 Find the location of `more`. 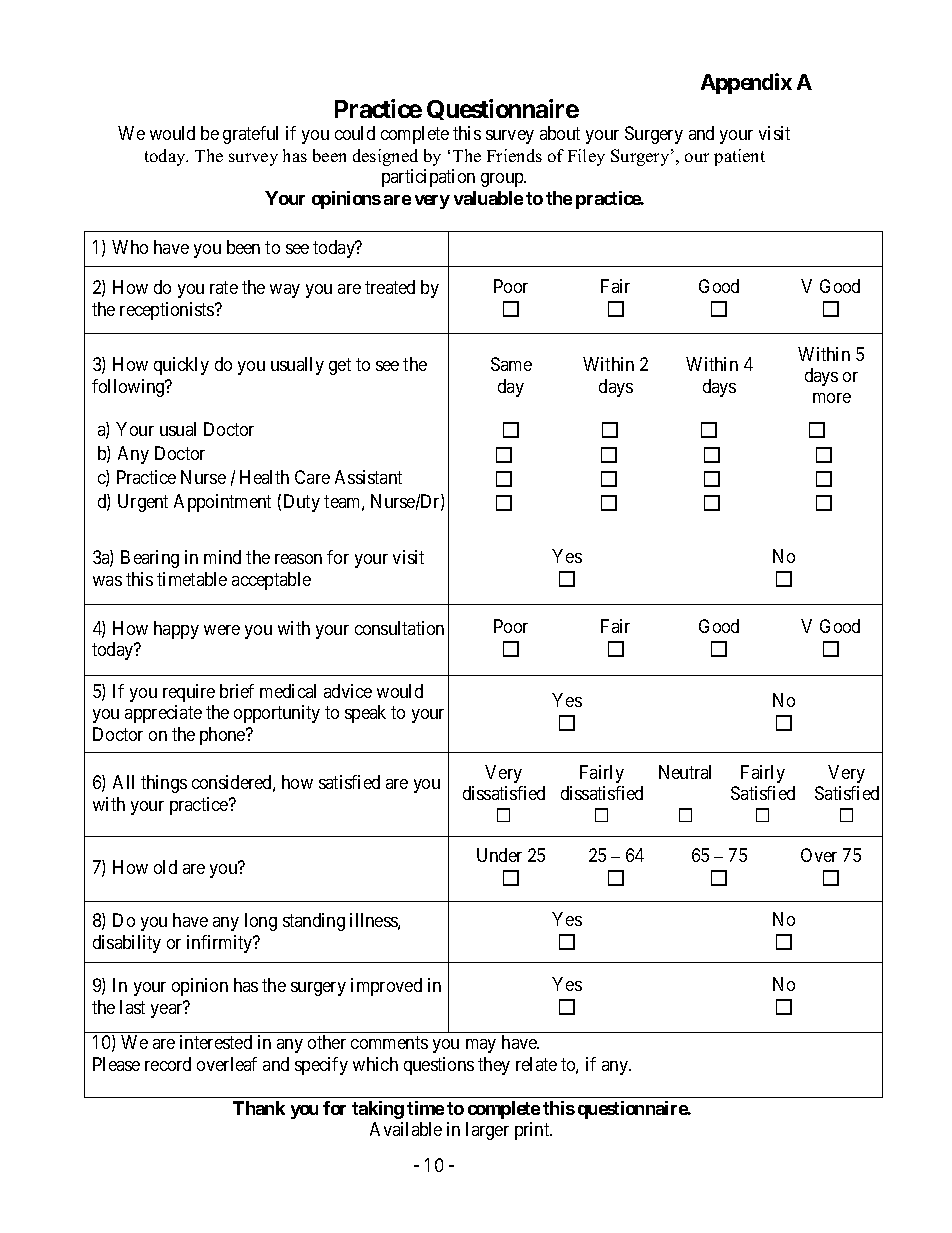

more is located at coordinates (832, 398).
